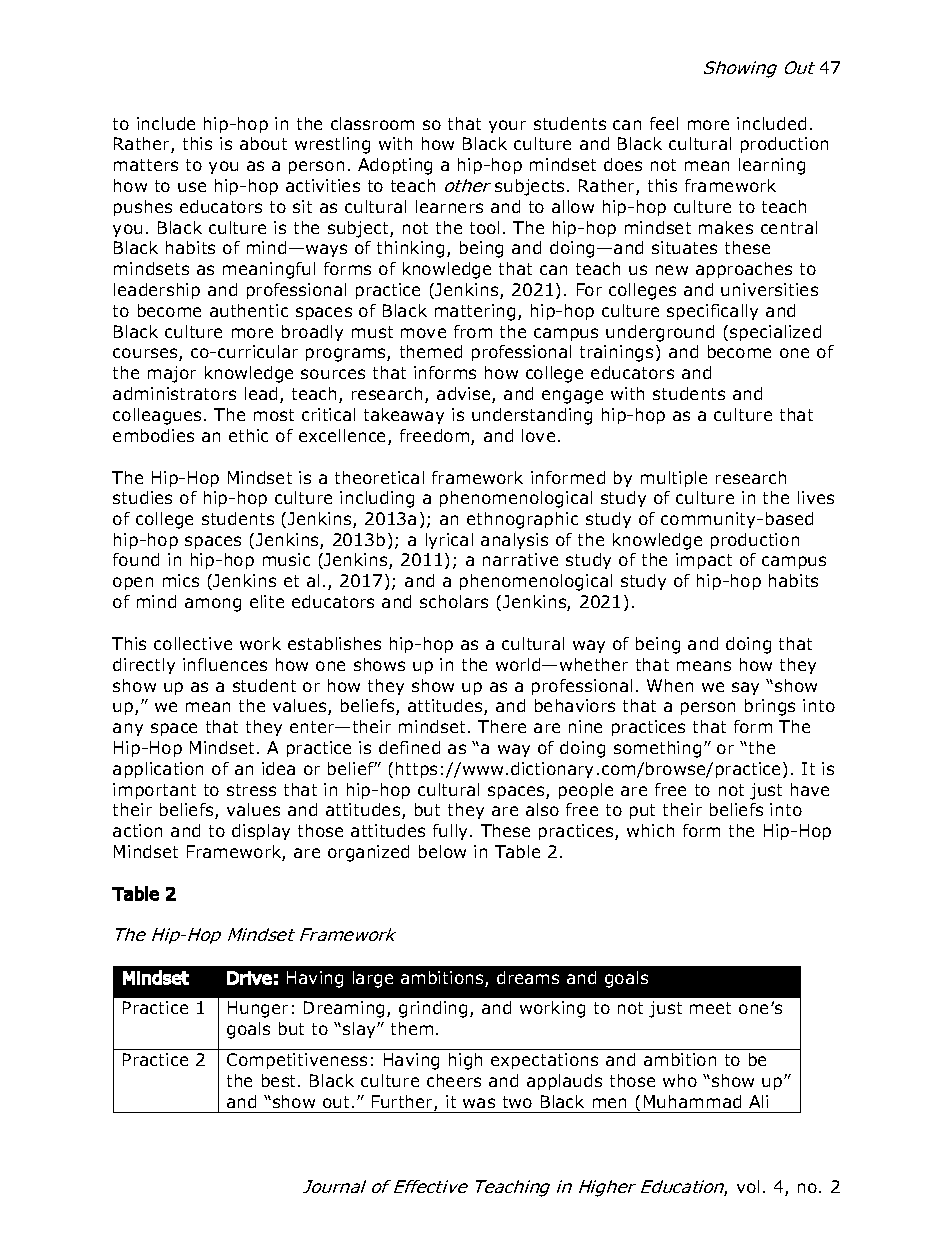 The width and height of the screenshot is (952, 1233). I want to click on advise, so click(465, 395).
